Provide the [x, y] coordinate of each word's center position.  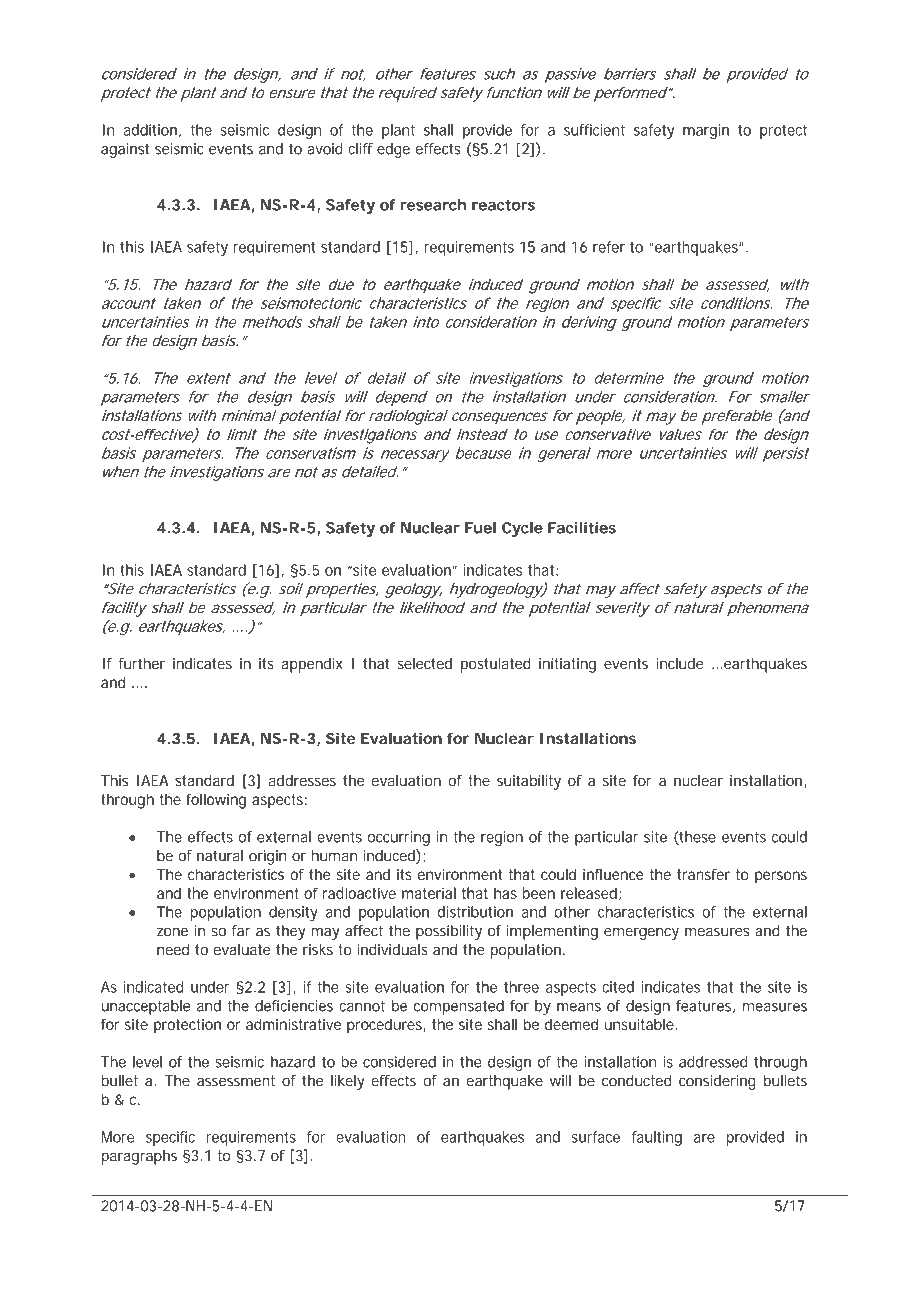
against [125, 150]
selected [424, 664]
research [433, 205]
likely [348, 1082]
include [680, 663]
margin [706, 131]
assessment [236, 1081]
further [142, 664]
